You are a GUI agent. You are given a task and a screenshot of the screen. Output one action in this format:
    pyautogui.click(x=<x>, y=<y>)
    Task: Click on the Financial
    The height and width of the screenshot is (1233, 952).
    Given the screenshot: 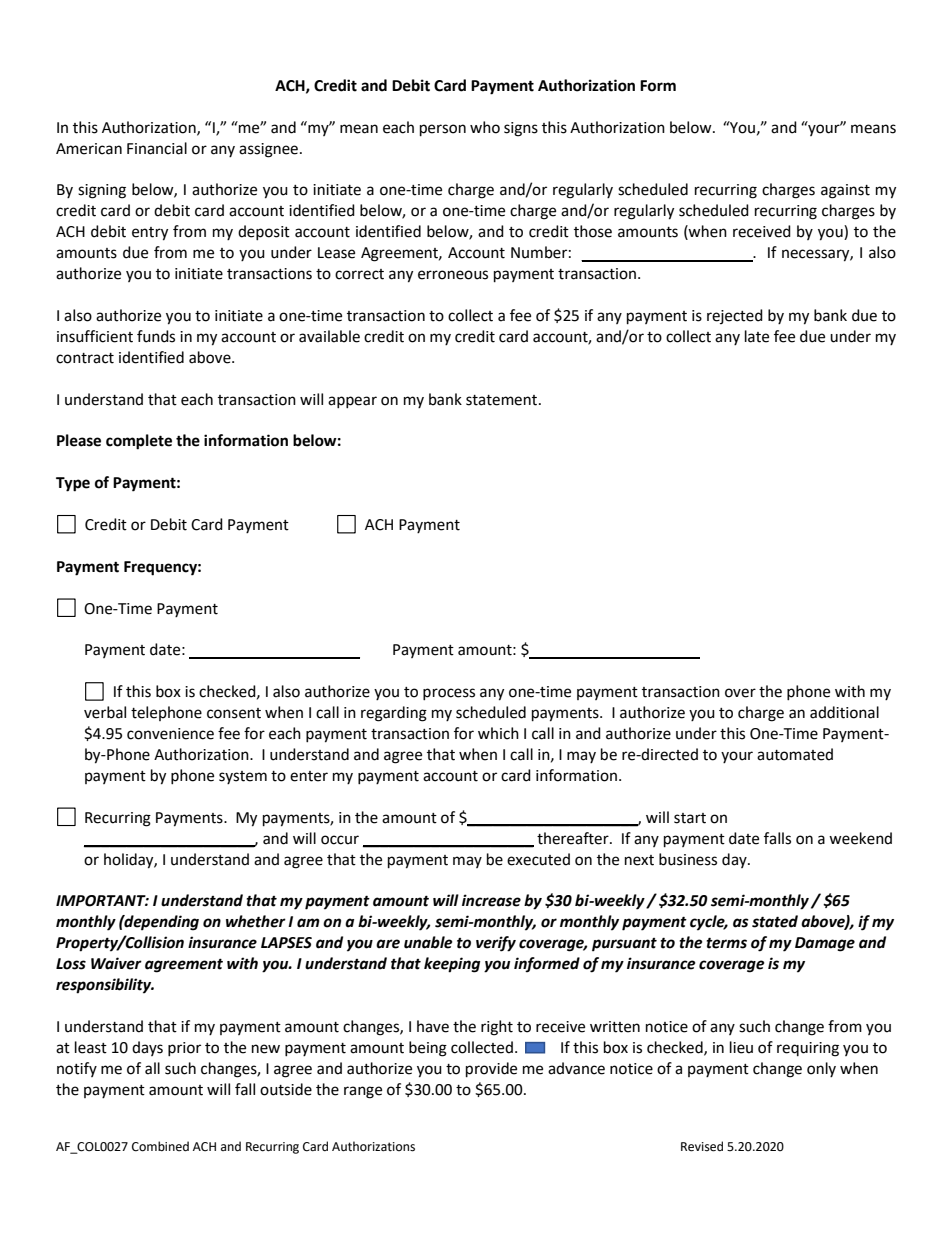 What is the action you would take?
    pyautogui.click(x=157, y=148)
